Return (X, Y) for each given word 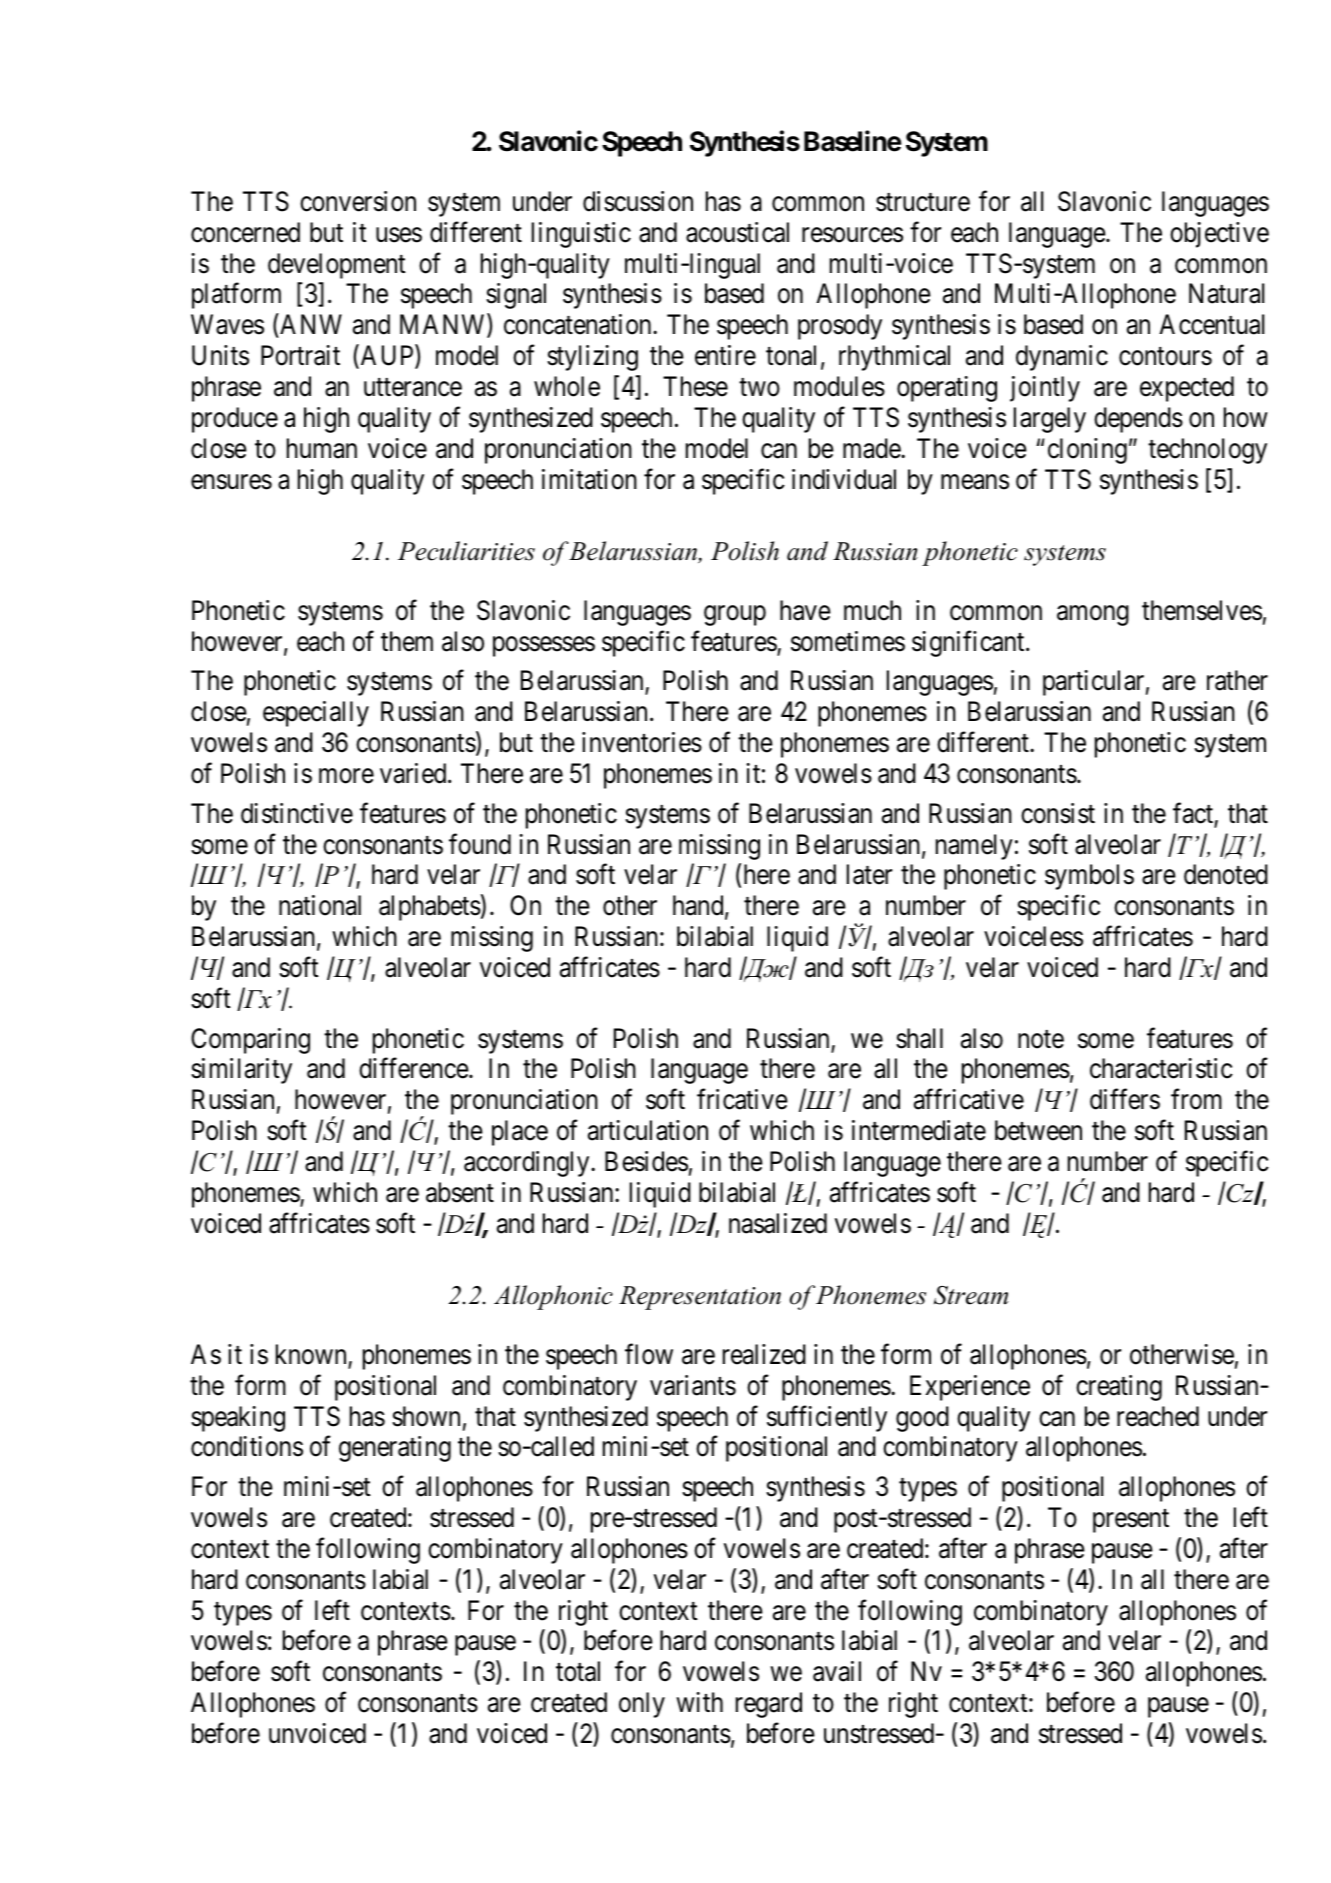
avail (837, 1671)
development (337, 266)
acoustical (737, 232)
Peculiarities (466, 551)
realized (764, 1354)
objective (1219, 235)
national (320, 905)
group (735, 615)
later (869, 874)
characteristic (1161, 1068)
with (699, 1702)
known (312, 1355)
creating (1119, 1388)
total (578, 1671)
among (1093, 615)
